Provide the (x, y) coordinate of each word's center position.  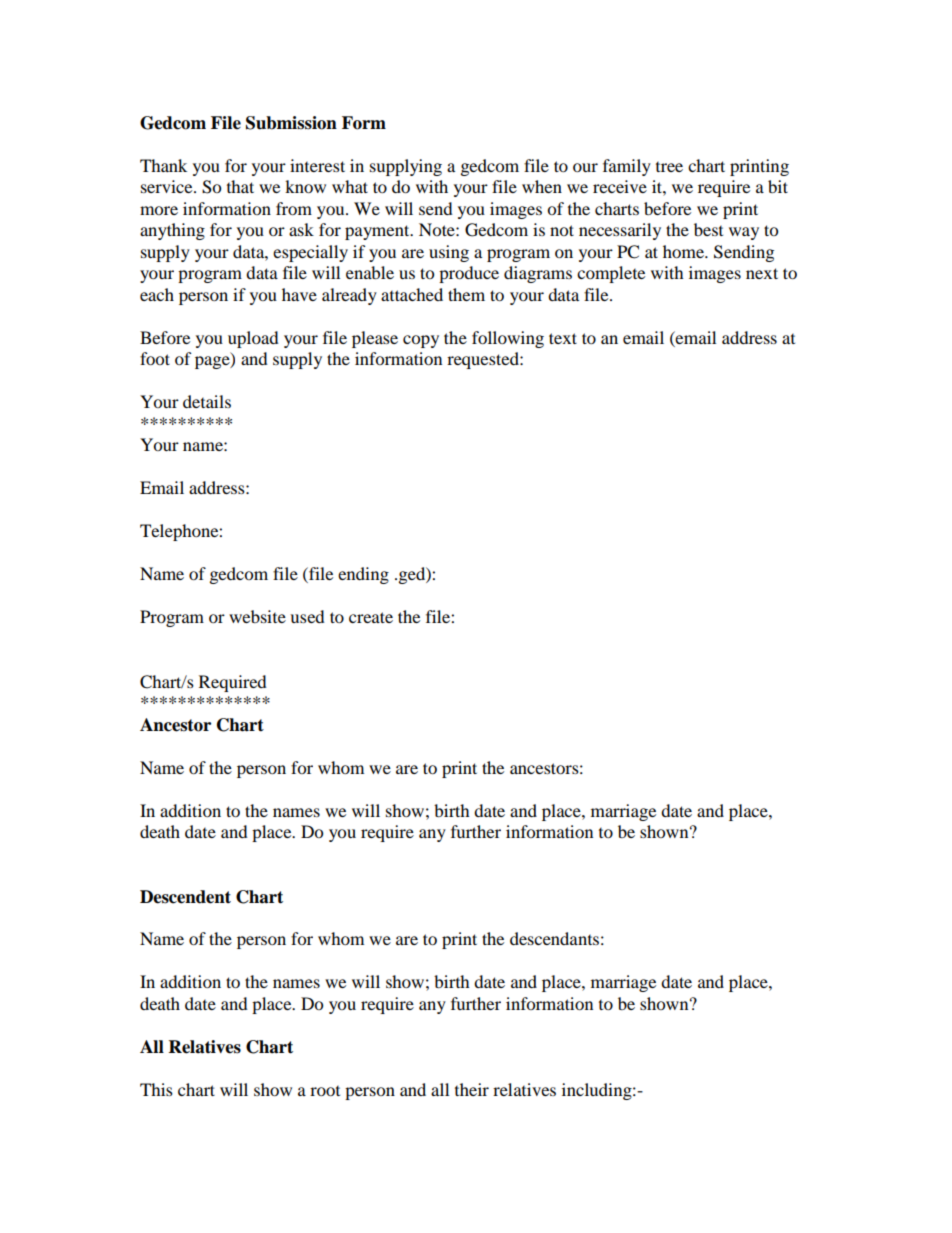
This (156, 1089)
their (472, 1089)
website (257, 616)
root (325, 1091)
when (542, 186)
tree (669, 167)
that (240, 186)
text (563, 338)
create (371, 617)
